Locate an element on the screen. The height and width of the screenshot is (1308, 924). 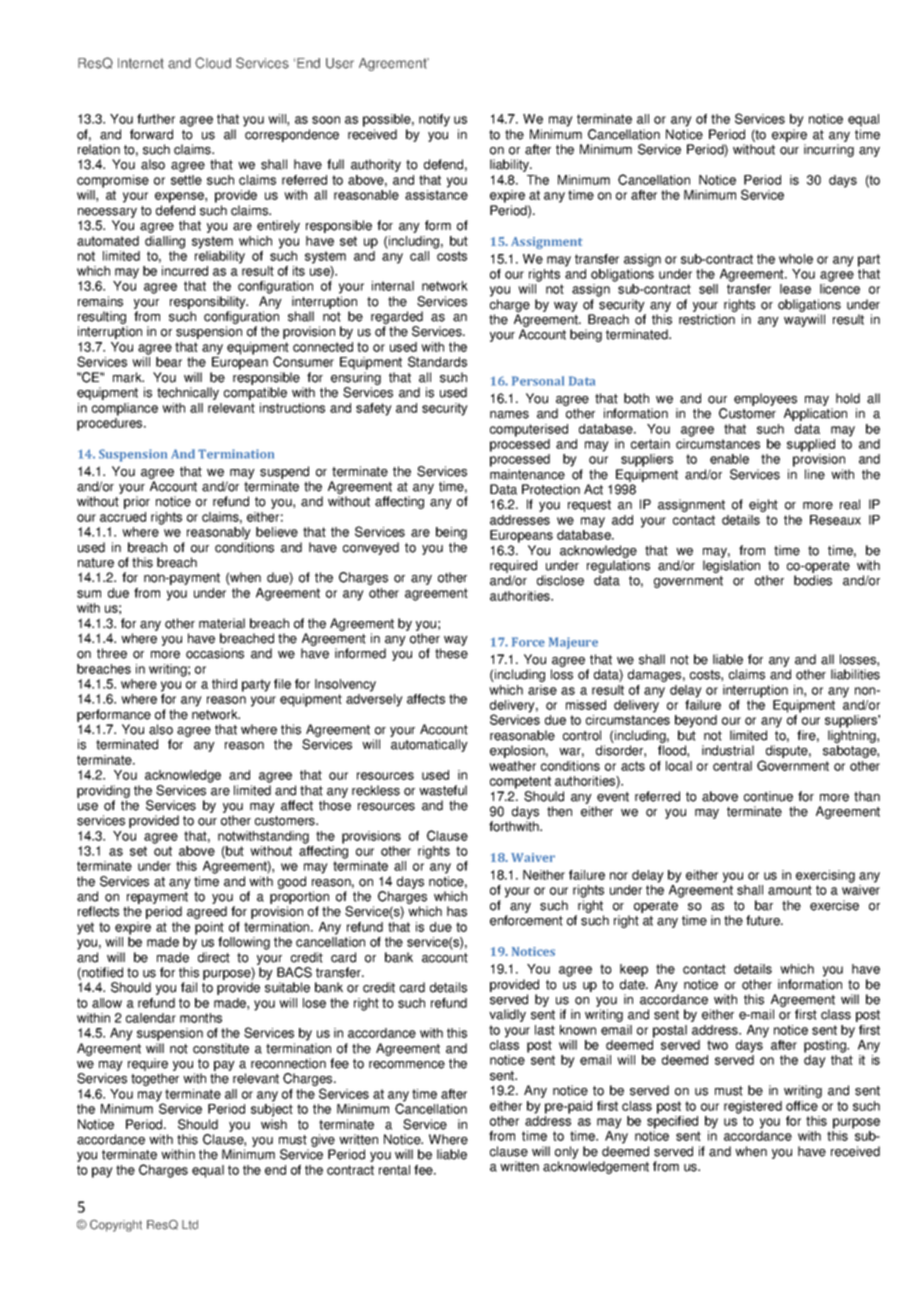
Standards is located at coordinates (437, 361).
